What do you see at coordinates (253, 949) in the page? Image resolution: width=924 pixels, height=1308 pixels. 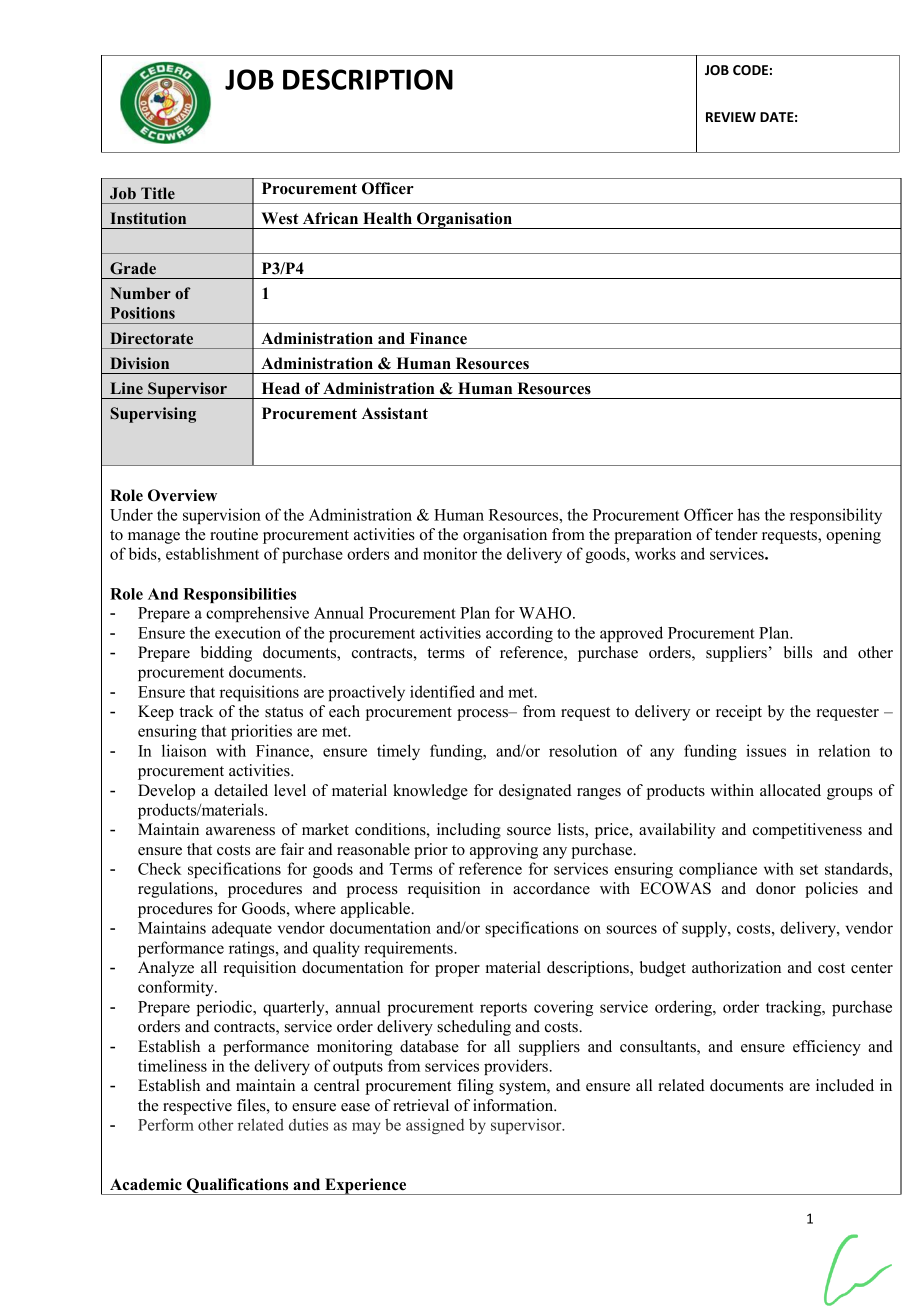 I see `ratings` at bounding box center [253, 949].
